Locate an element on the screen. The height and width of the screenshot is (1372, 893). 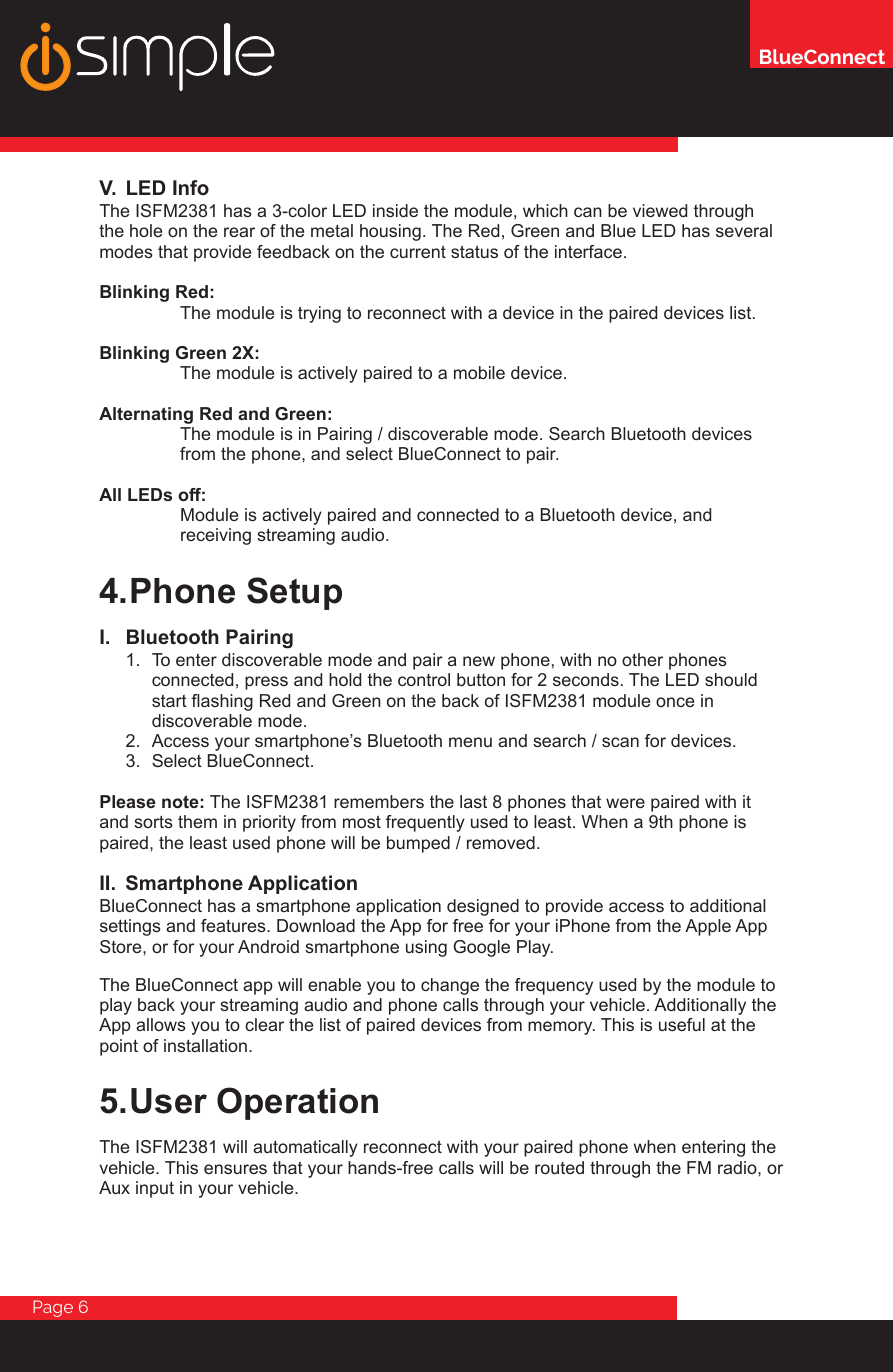
scan is located at coordinates (620, 742).
